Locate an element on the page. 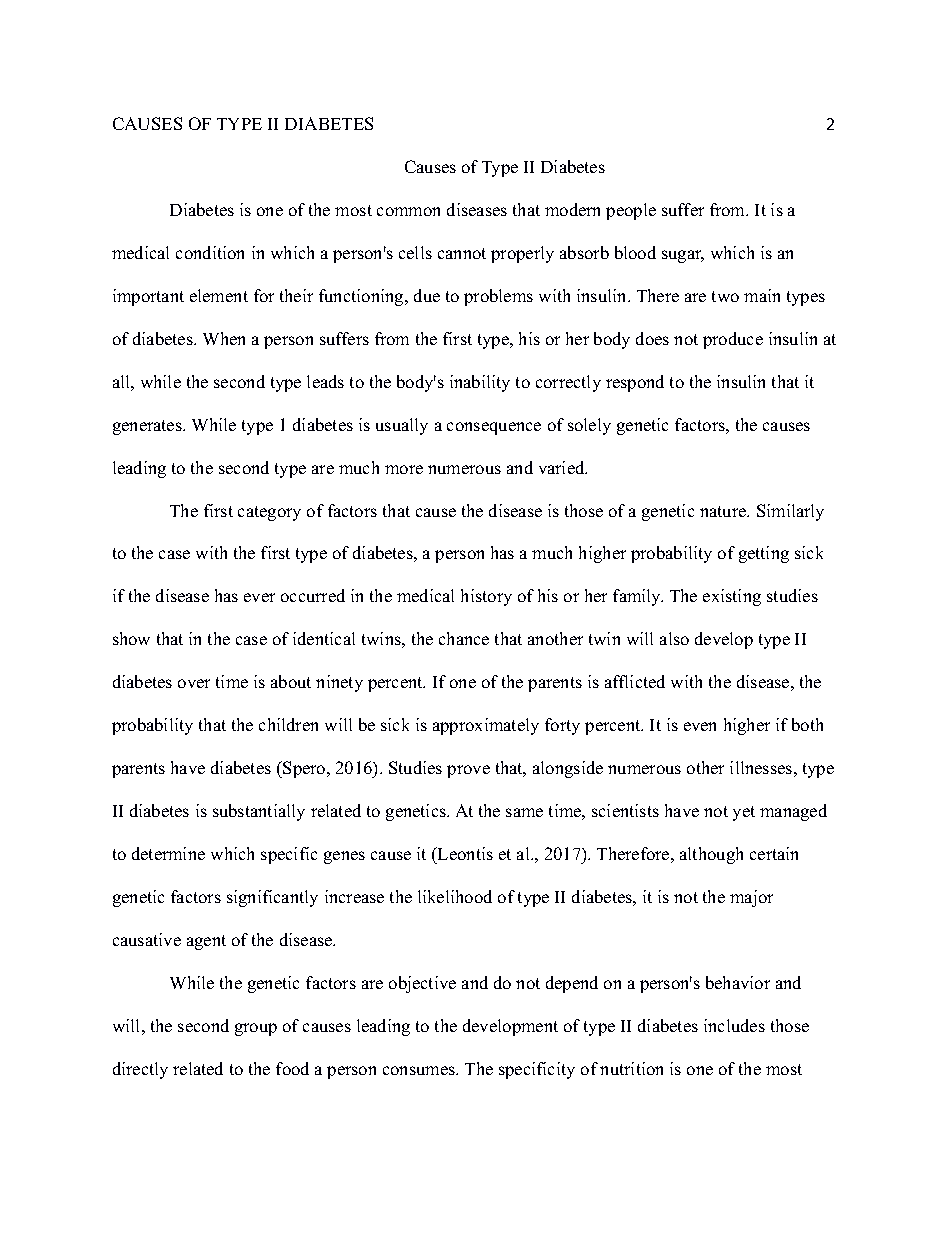 The height and width of the image is (1233, 952). includes is located at coordinates (734, 1025).
